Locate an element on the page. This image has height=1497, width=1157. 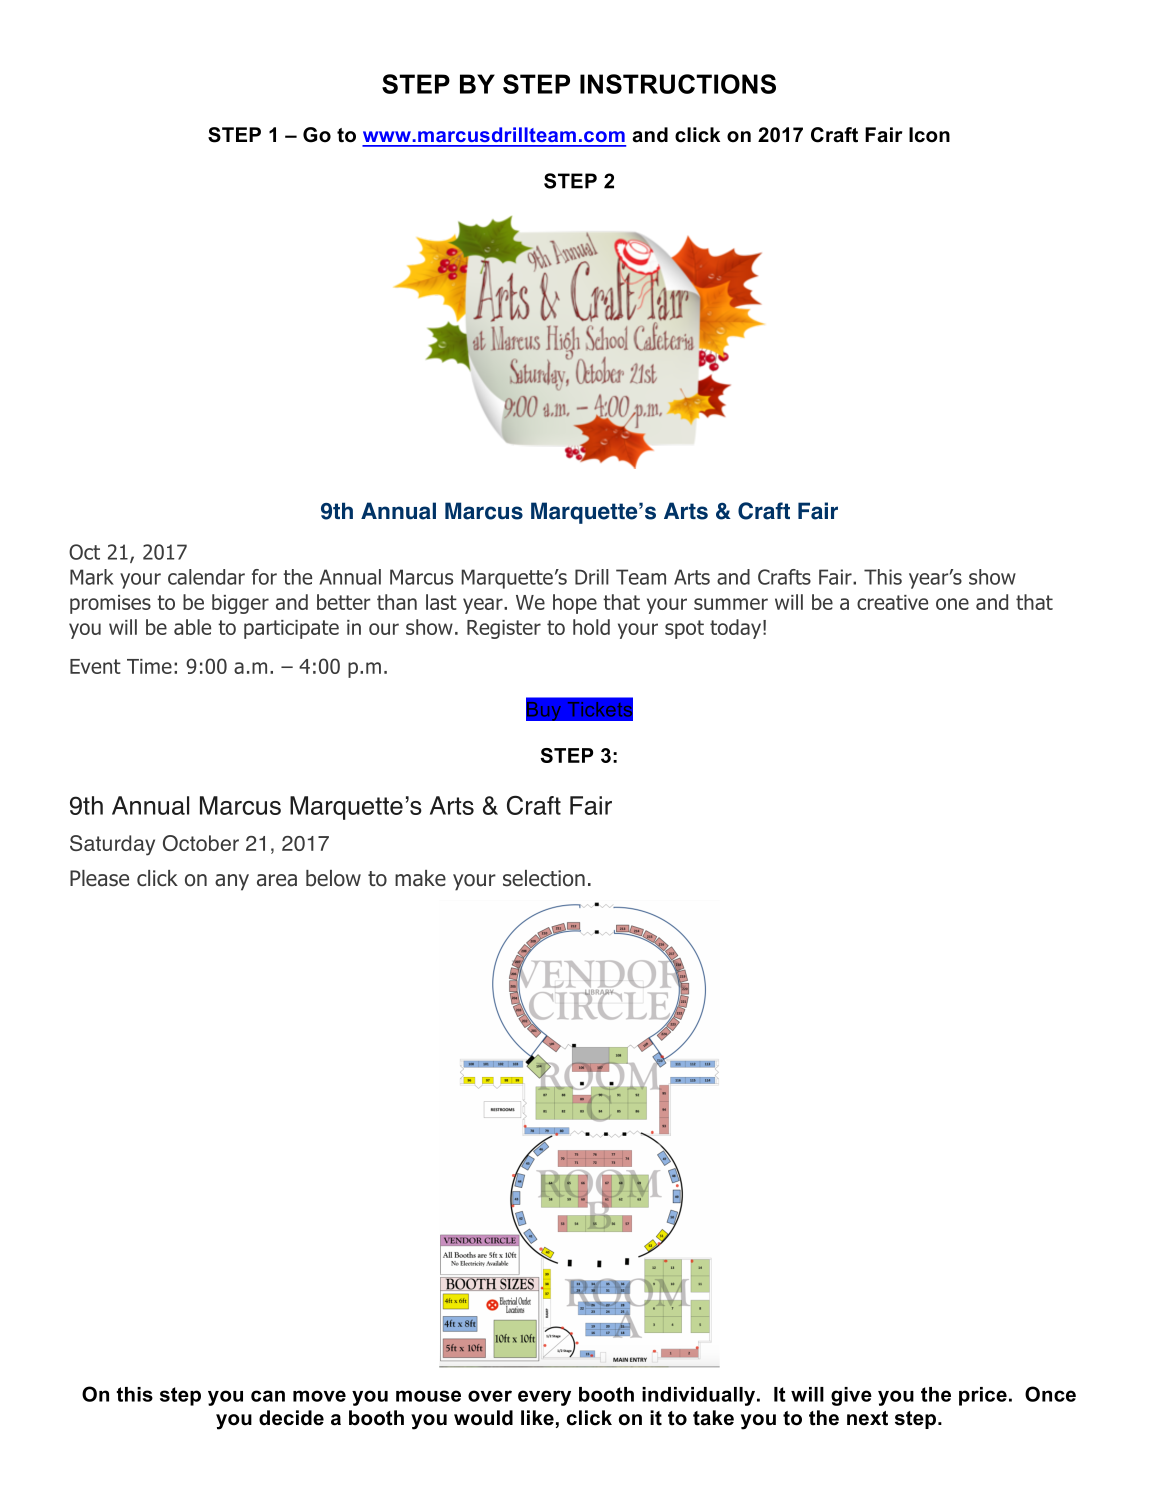
for is located at coordinates (264, 577).
